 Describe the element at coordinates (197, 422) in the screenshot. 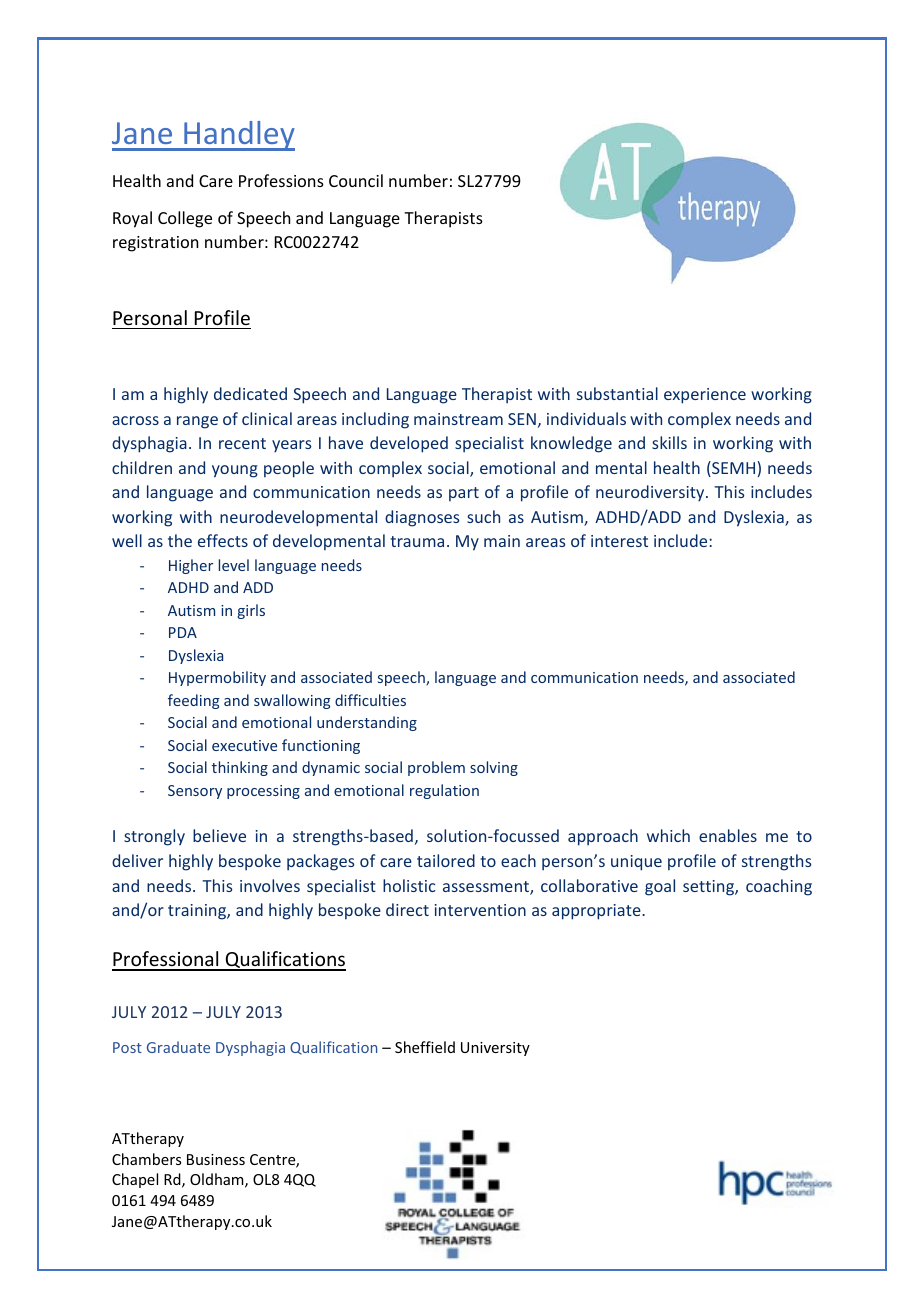

I see `range` at that location.
